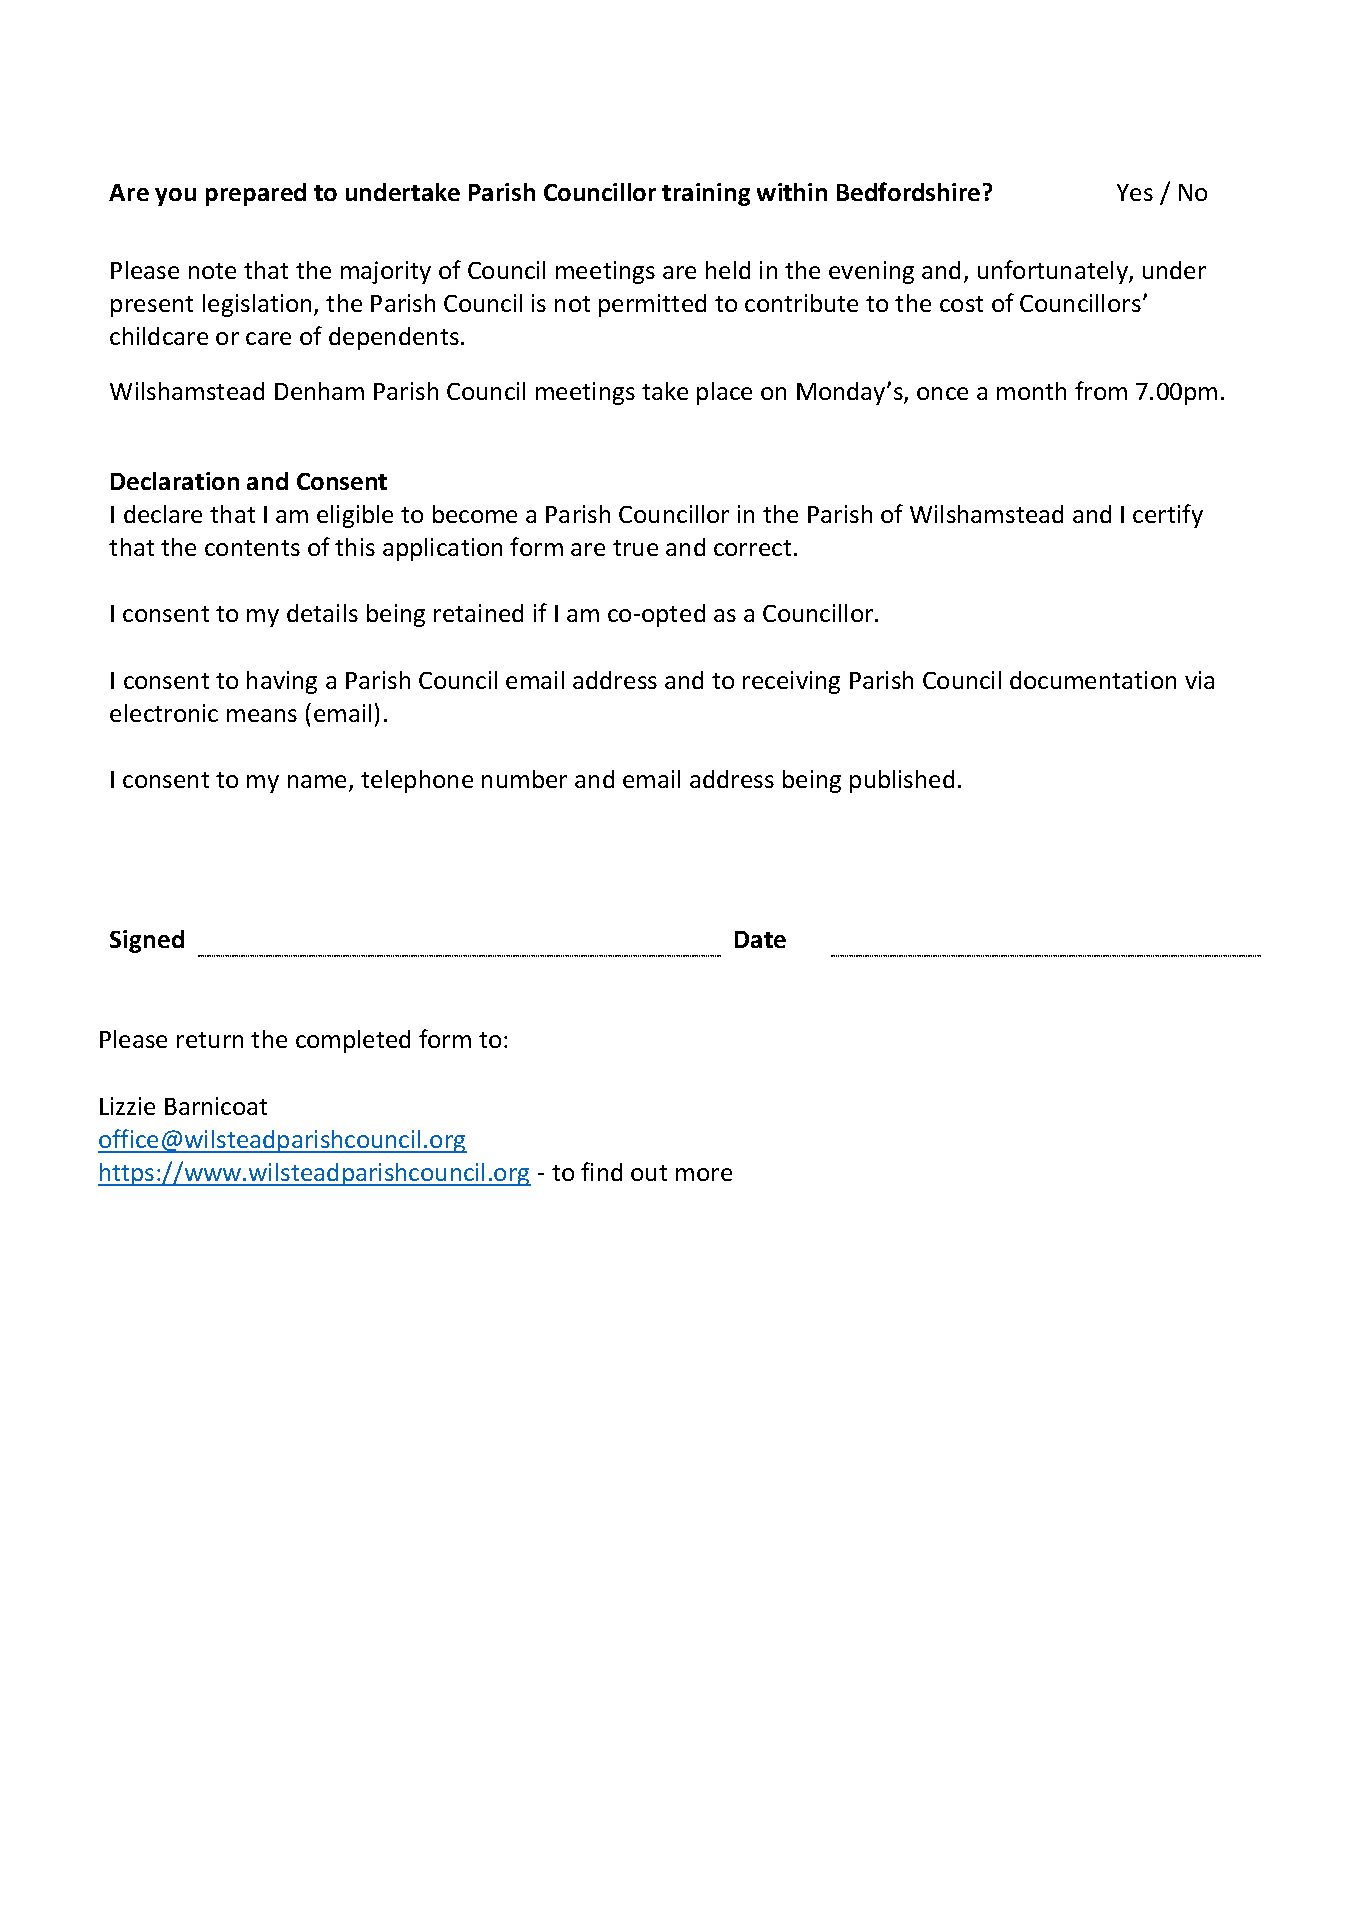  What do you see at coordinates (1101, 390) in the image?
I see `from` at bounding box center [1101, 390].
